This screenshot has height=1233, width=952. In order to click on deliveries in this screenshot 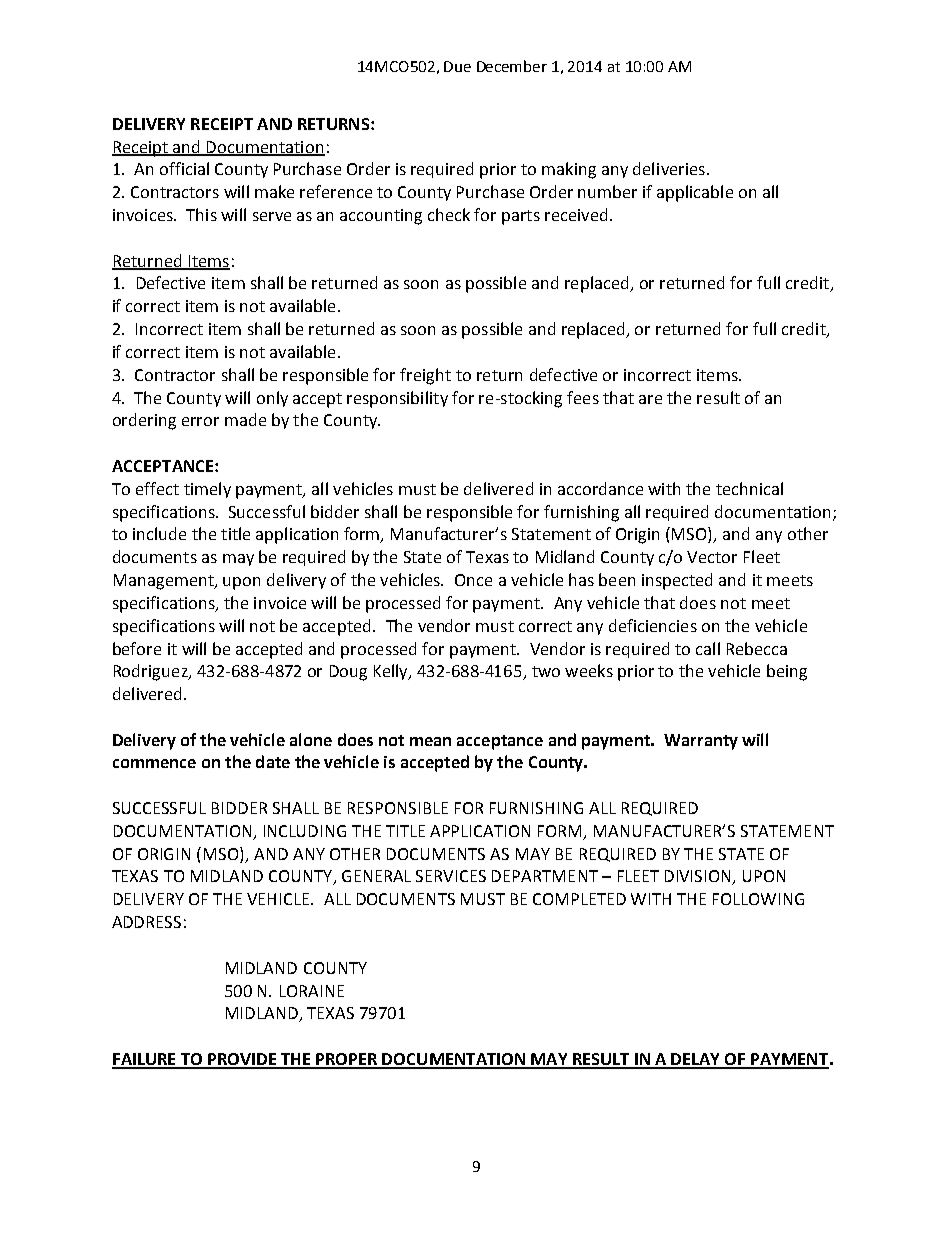, I will do `click(669, 168)`.
